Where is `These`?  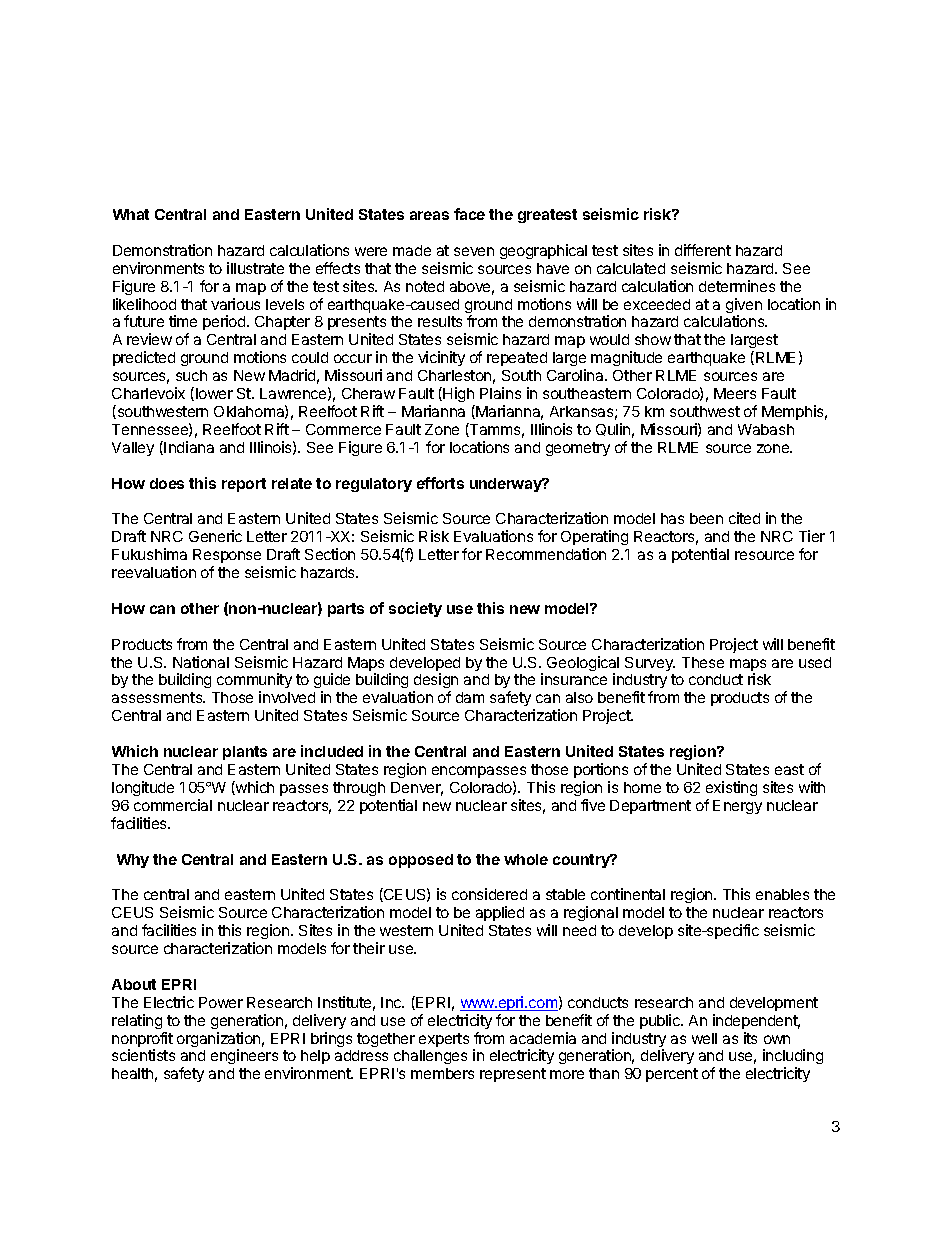 These is located at coordinates (703, 662).
